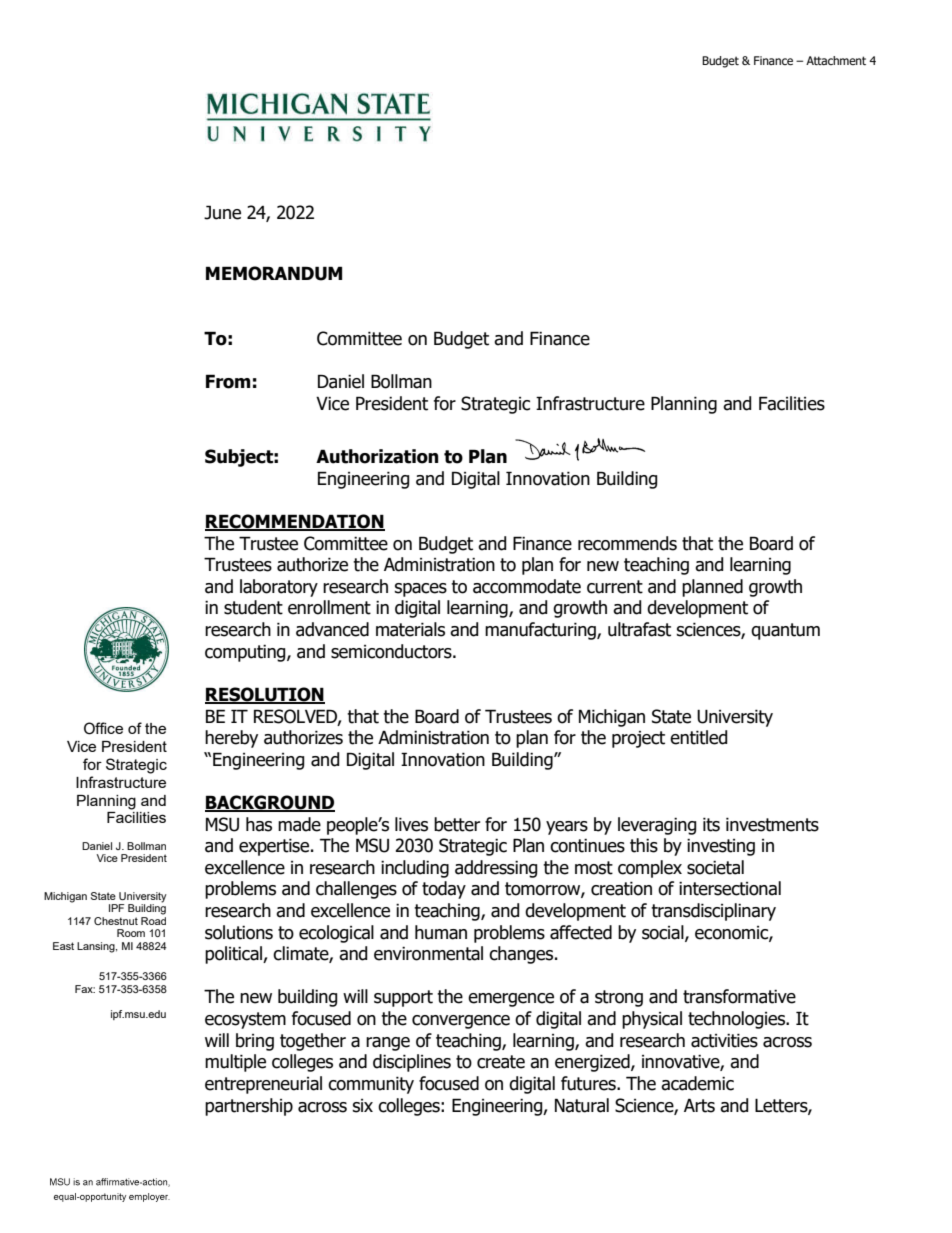 The height and width of the screenshot is (1233, 952). What do you see at coordinates (457, 824) in the screenshot?
I see `better` at bounding box center [457, 824].
